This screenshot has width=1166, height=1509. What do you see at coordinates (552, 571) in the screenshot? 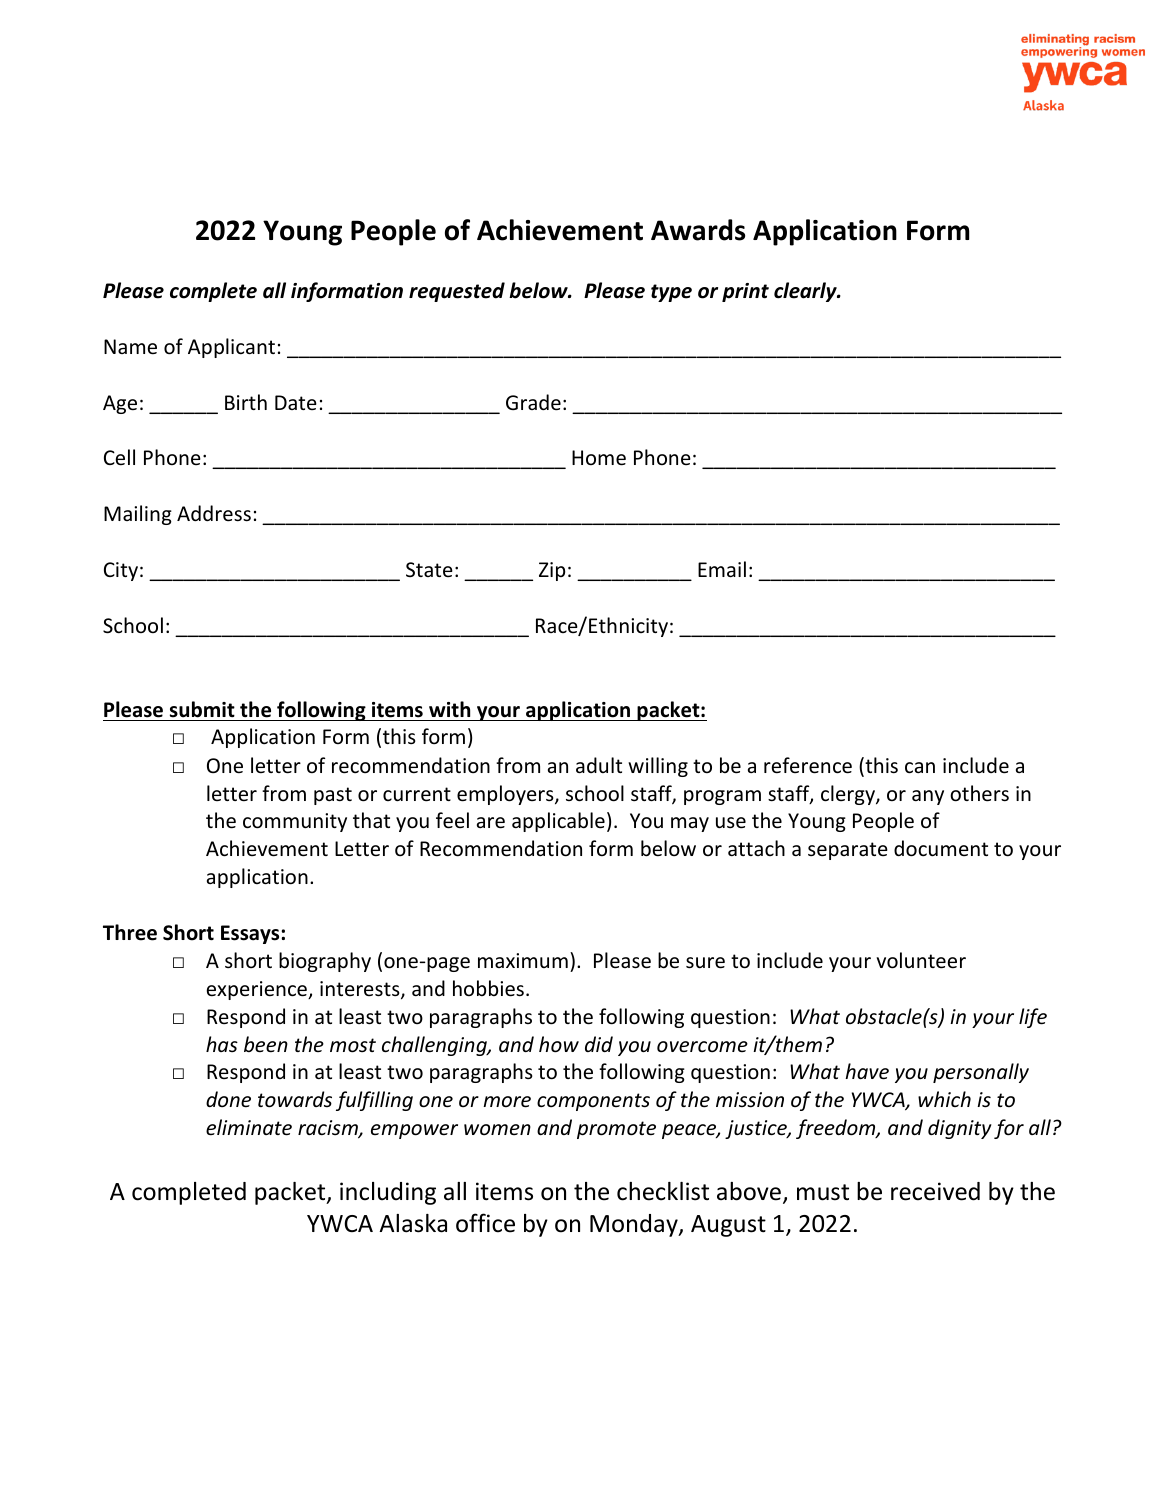
I see `Zip` at bounding box center [552, 571].
